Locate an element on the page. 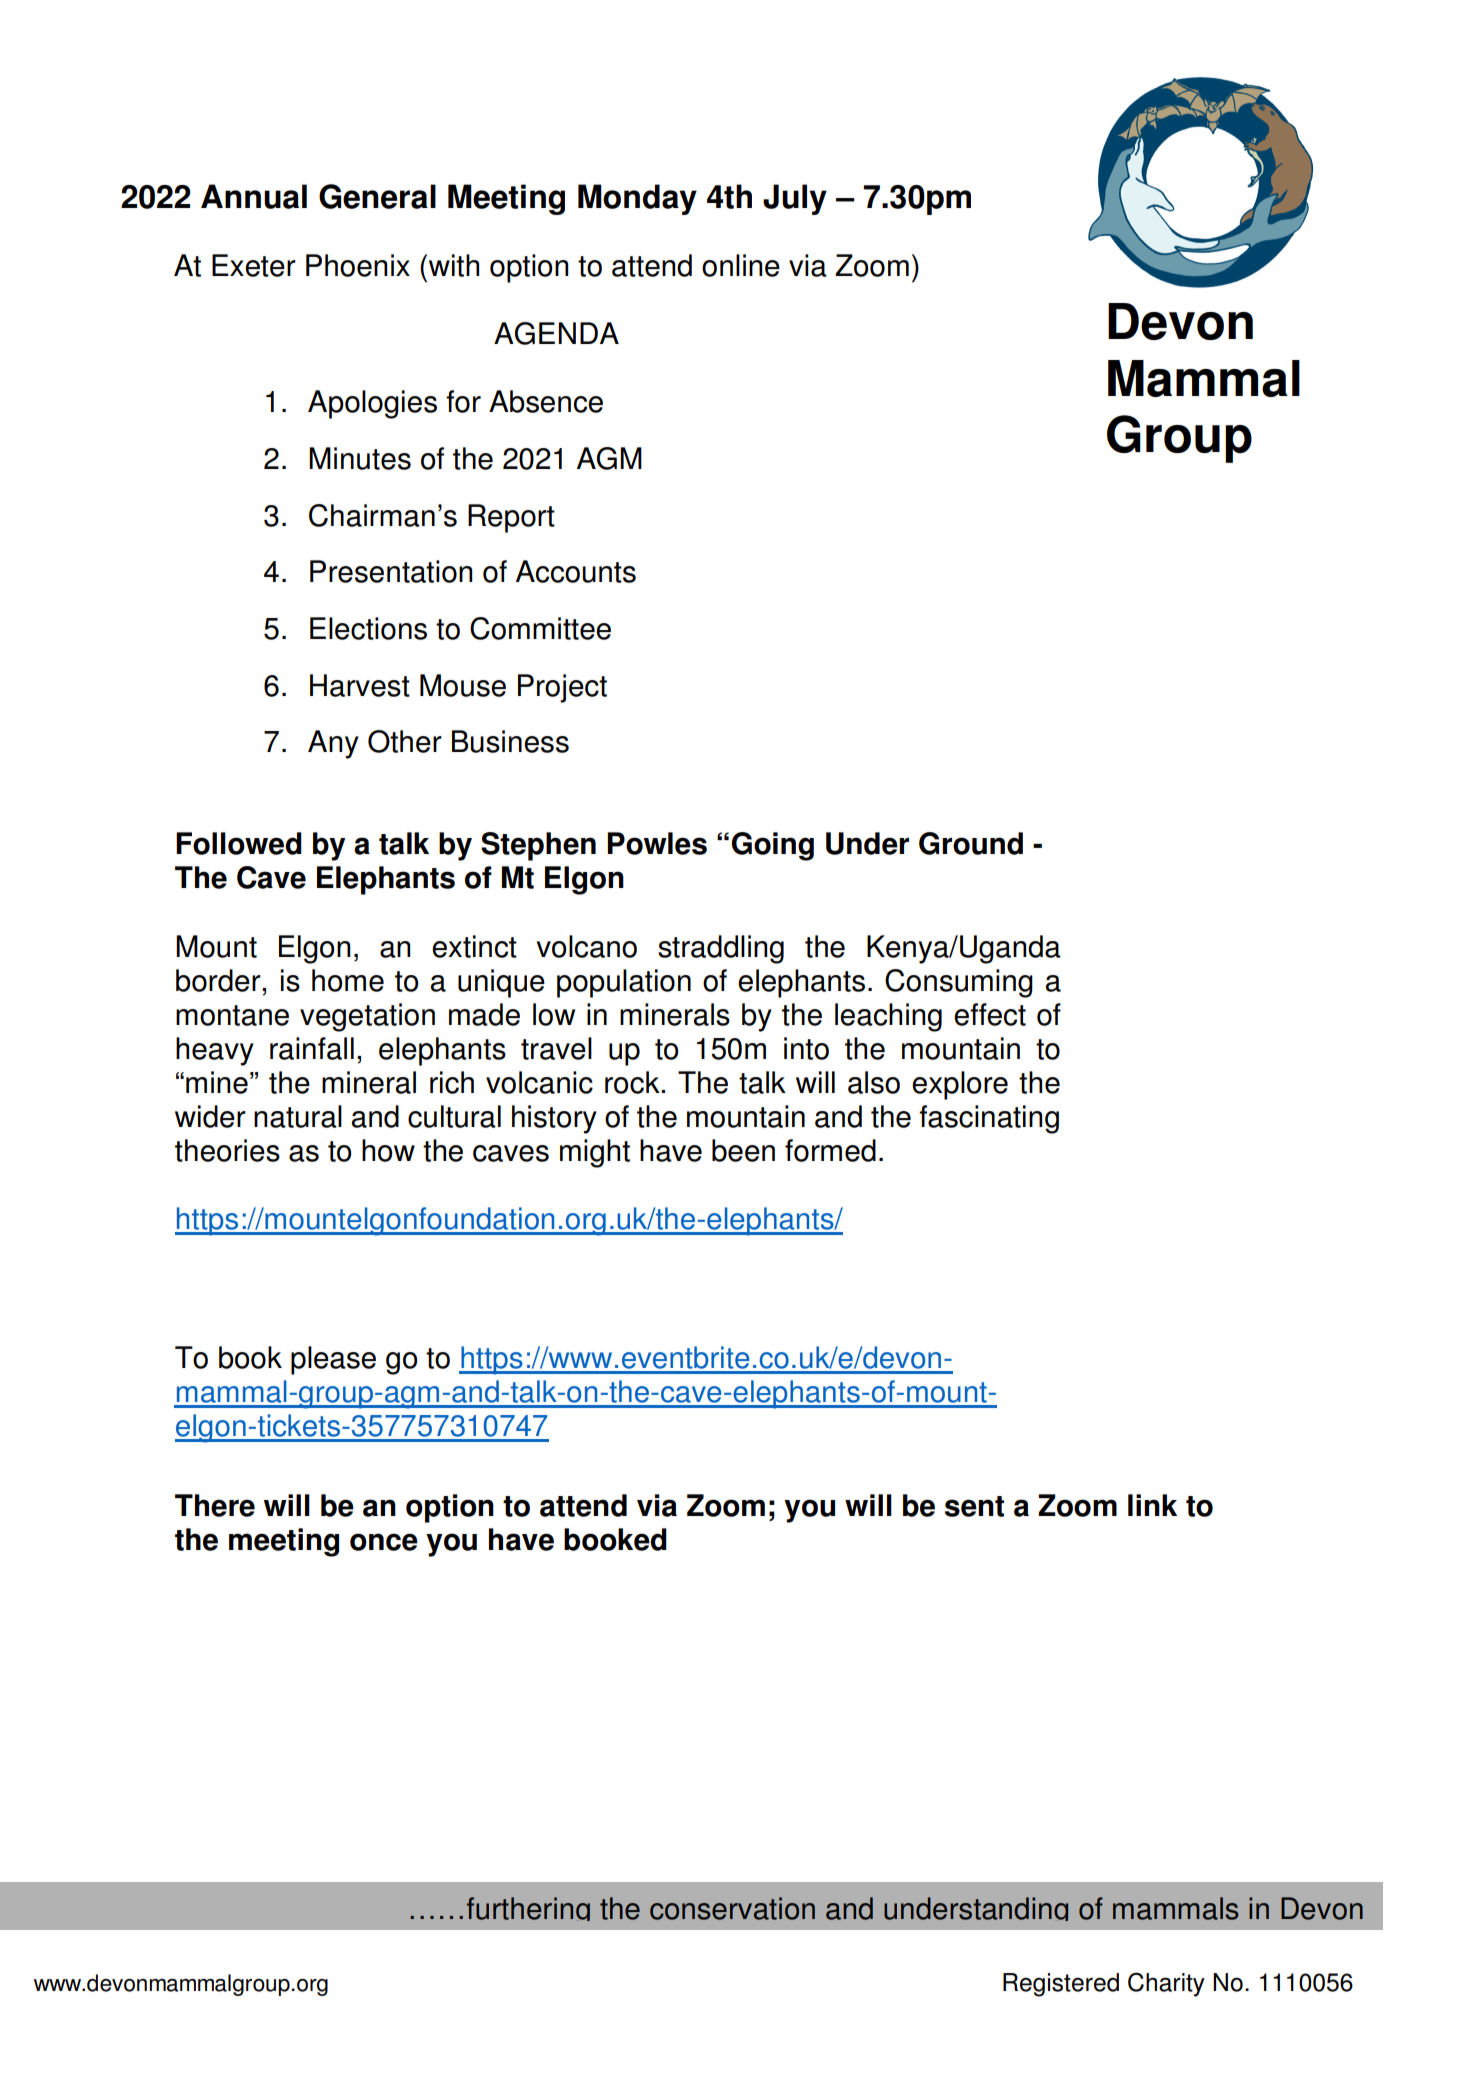 This image has height=2076, width=1467. rock is located at coordinates (633, 1082).
